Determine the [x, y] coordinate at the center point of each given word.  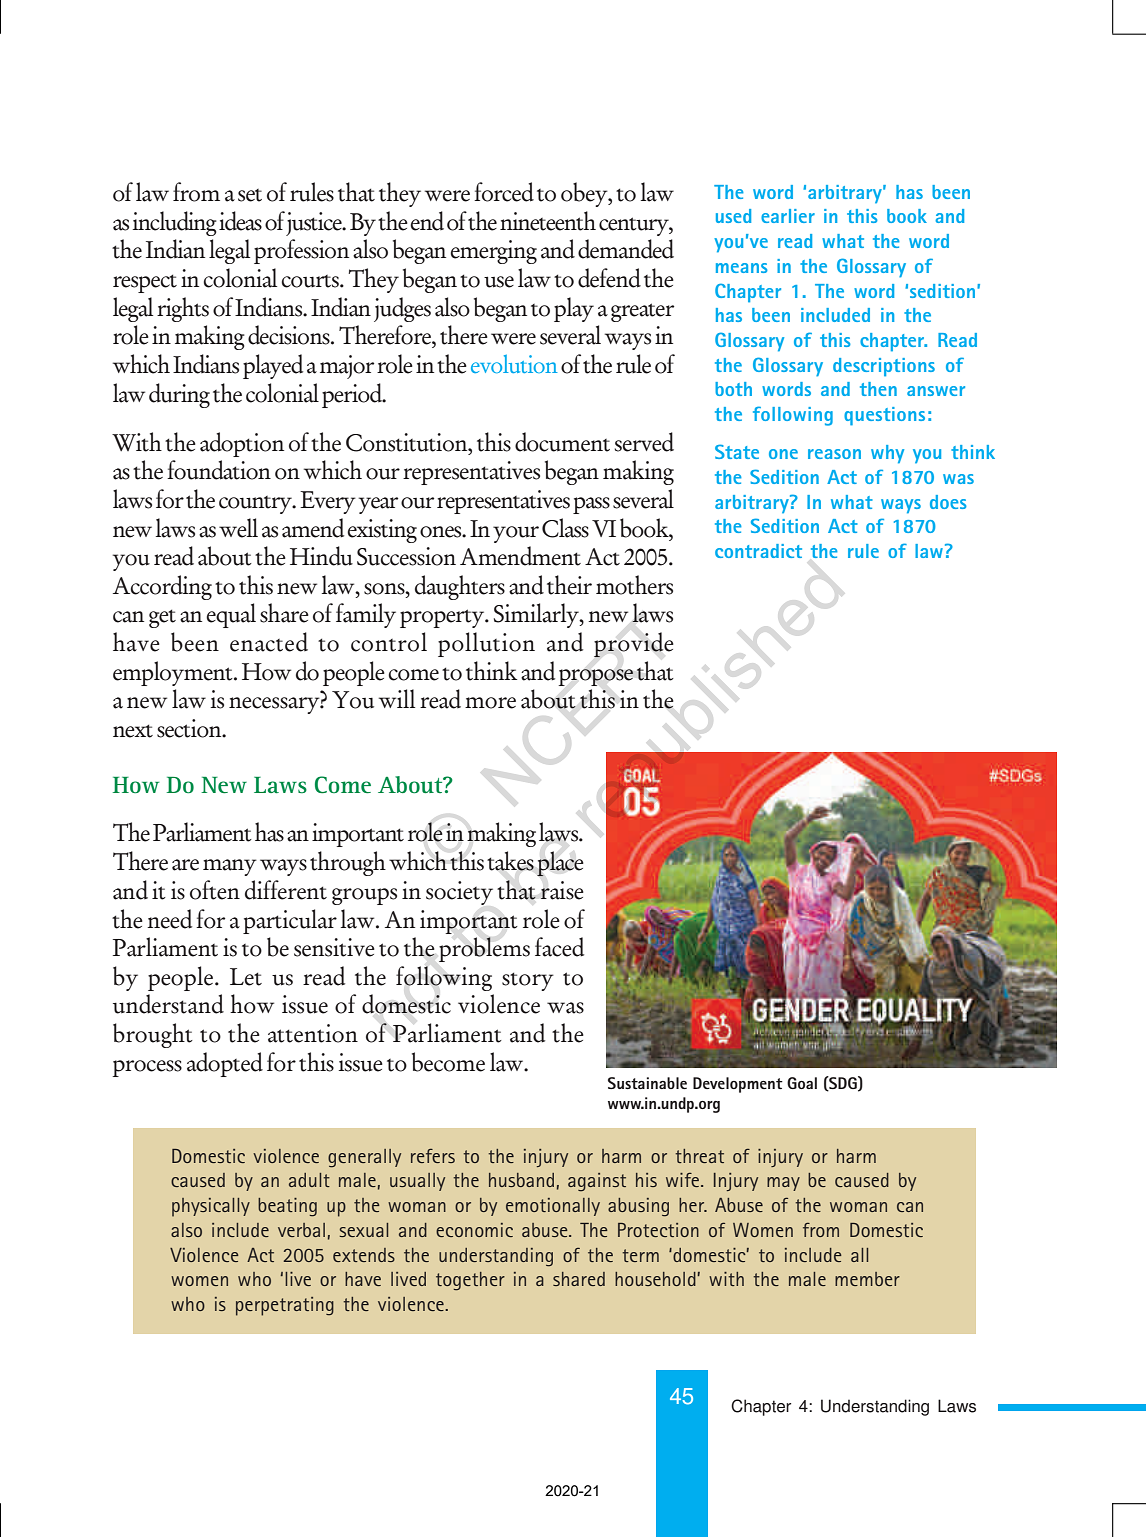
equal [231, 615]
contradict [758, 551]
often [215, 890]
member [867, 1279]
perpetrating [285, 1306]
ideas [240, 221]
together [470, 1281]
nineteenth [548, 221]
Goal [802, 1083]
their [569, 585]
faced [559, 947]
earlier [788, 216]
